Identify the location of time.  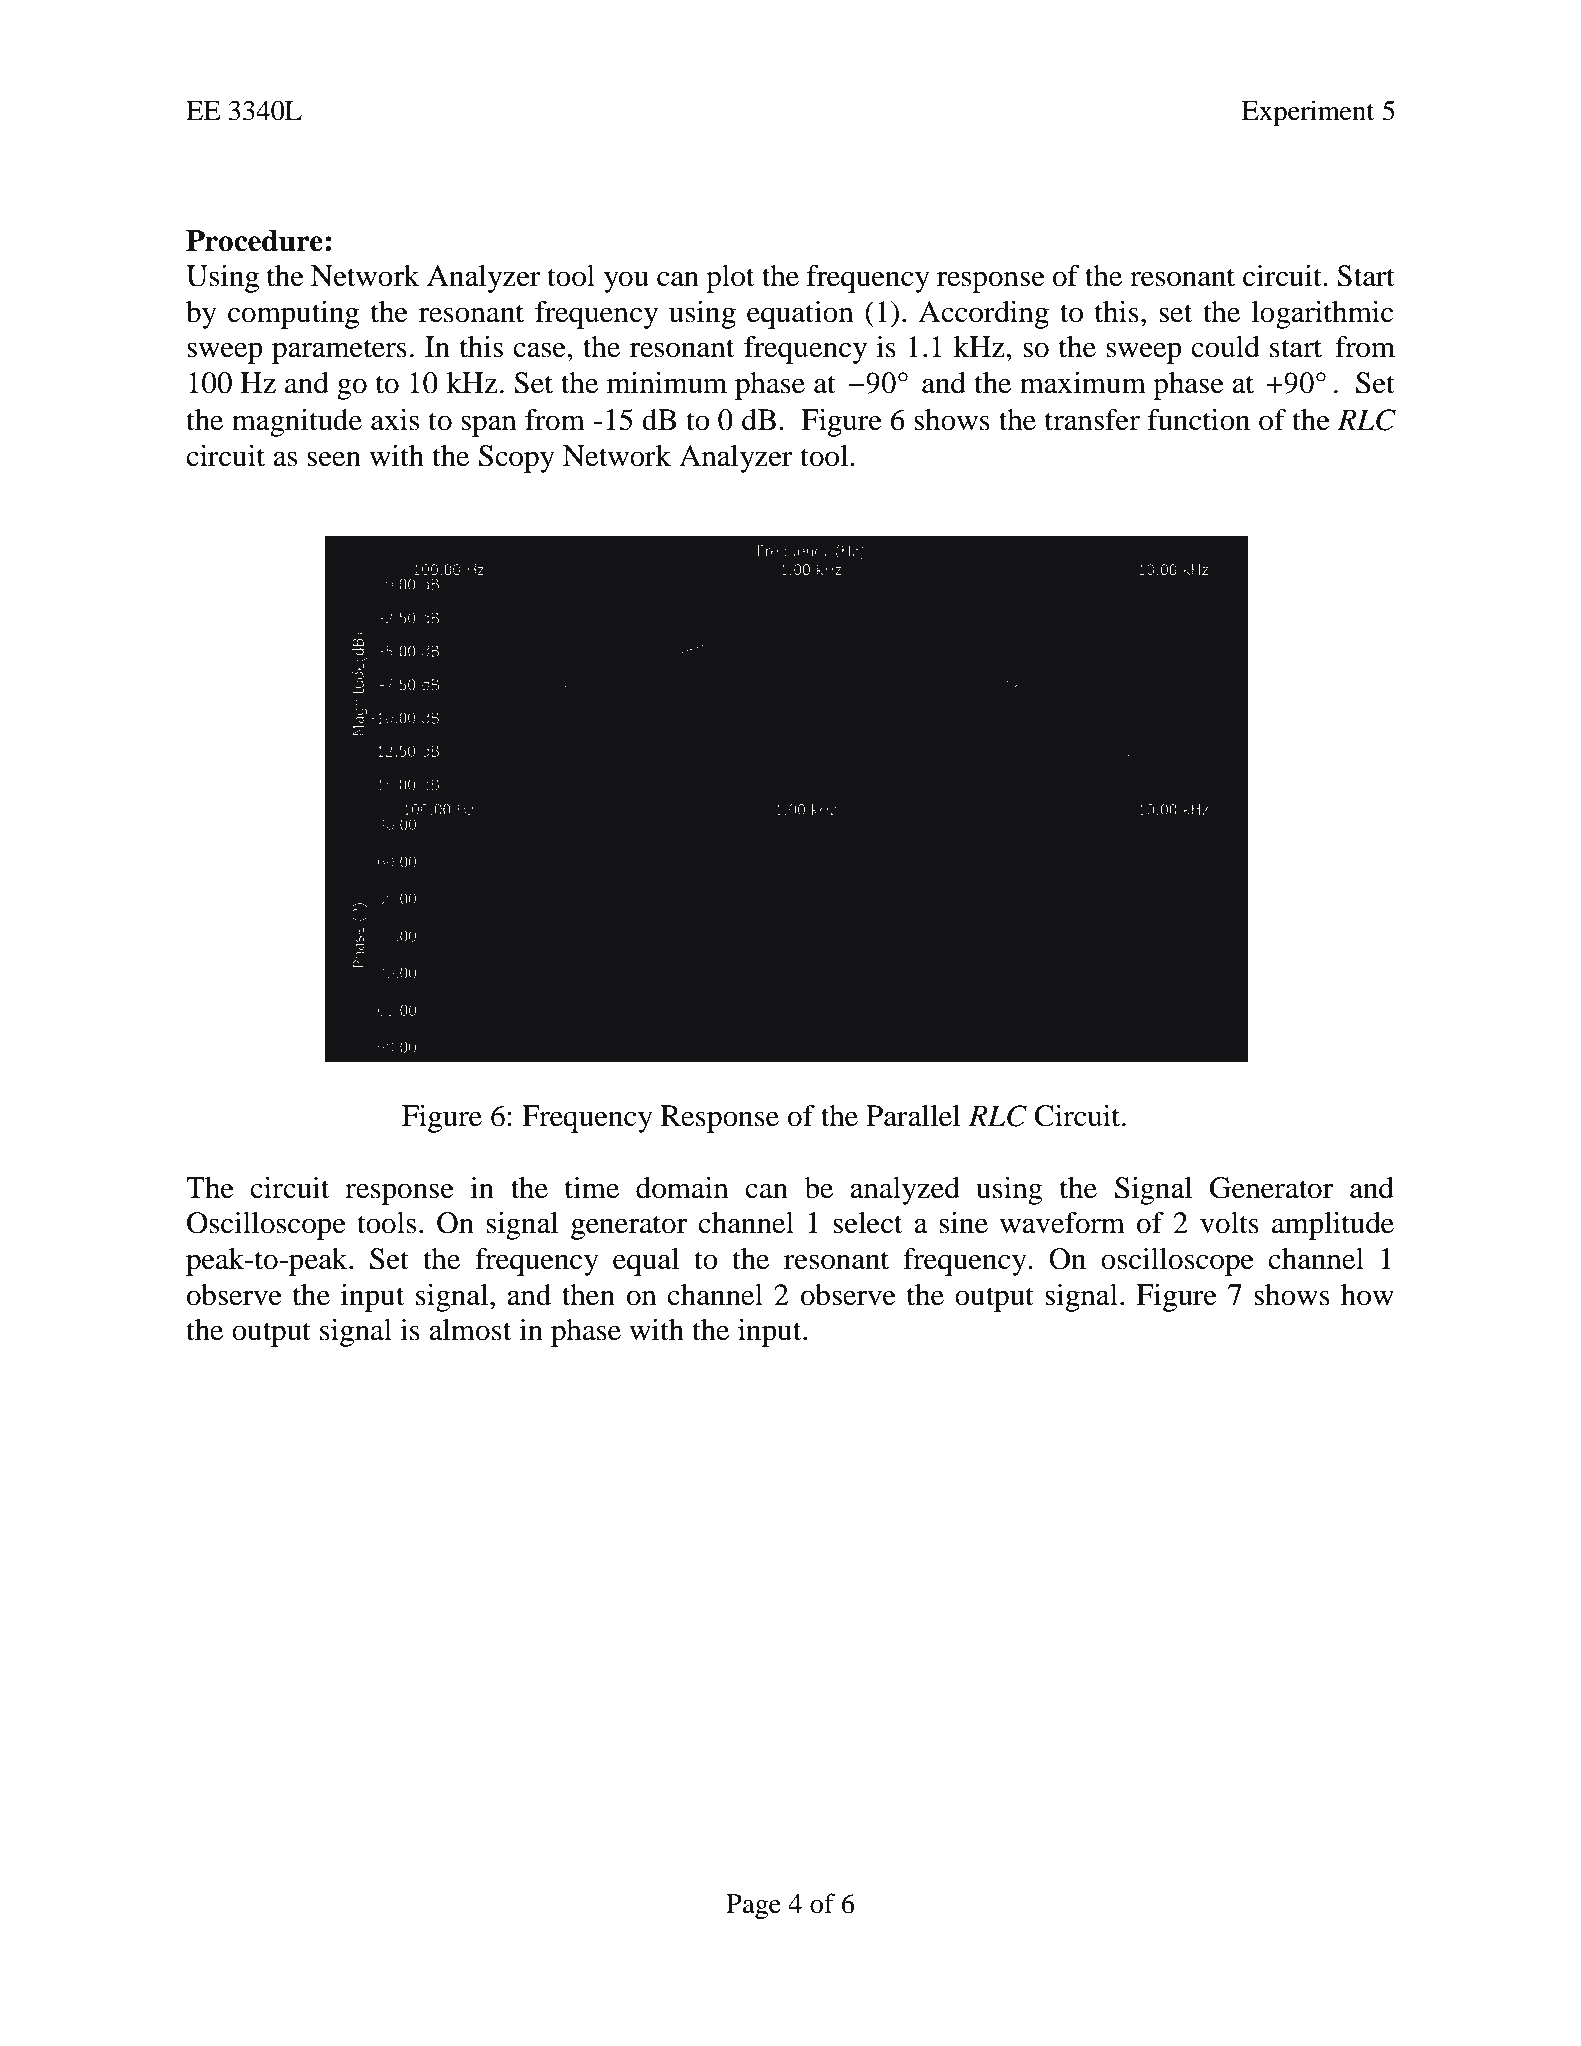
(592, 1188).
